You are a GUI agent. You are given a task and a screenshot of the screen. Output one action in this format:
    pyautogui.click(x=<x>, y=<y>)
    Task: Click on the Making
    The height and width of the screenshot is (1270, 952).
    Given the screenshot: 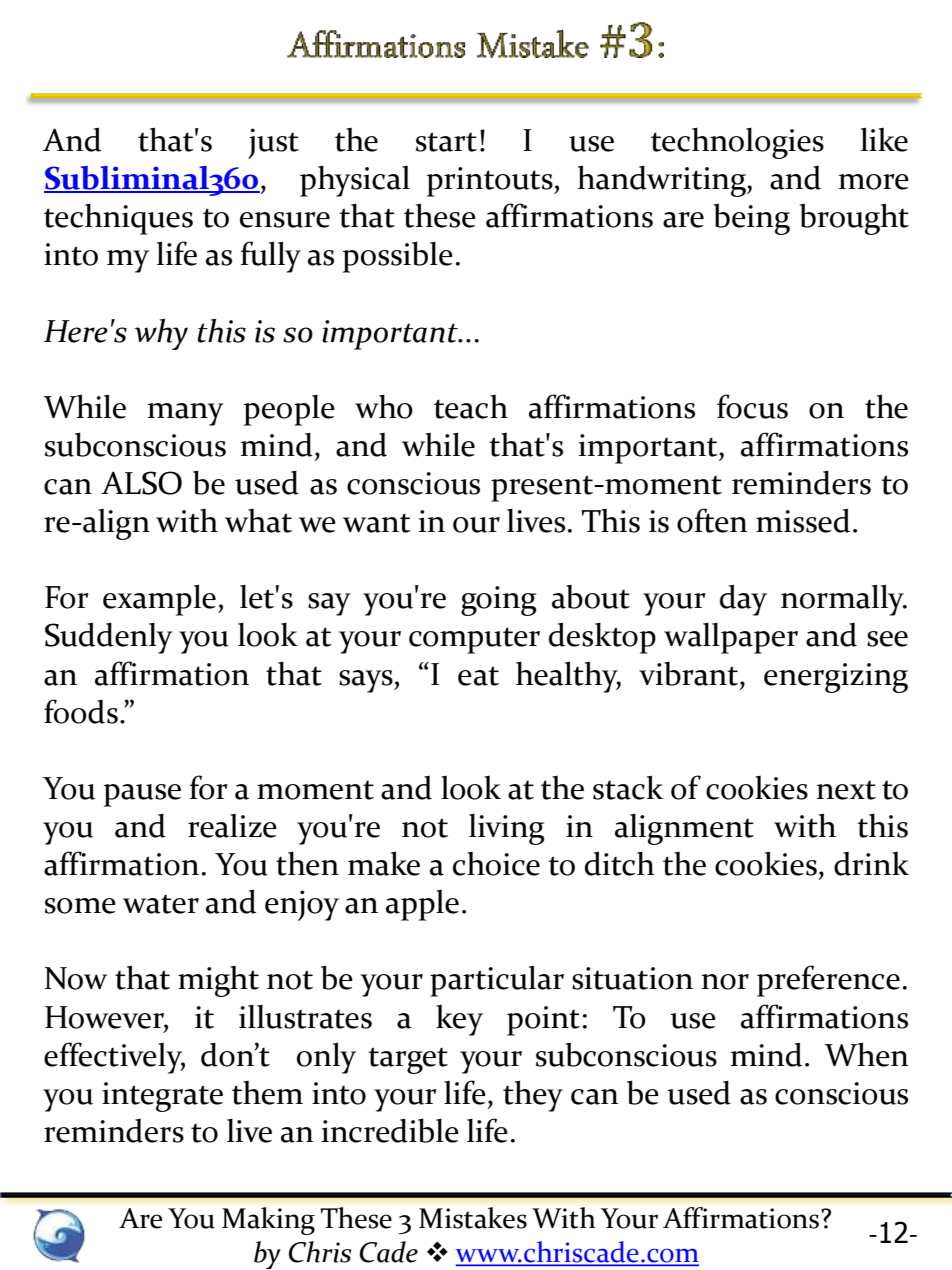 What is the action you would take?
    pyautogui.click(x=268, y=1221)
